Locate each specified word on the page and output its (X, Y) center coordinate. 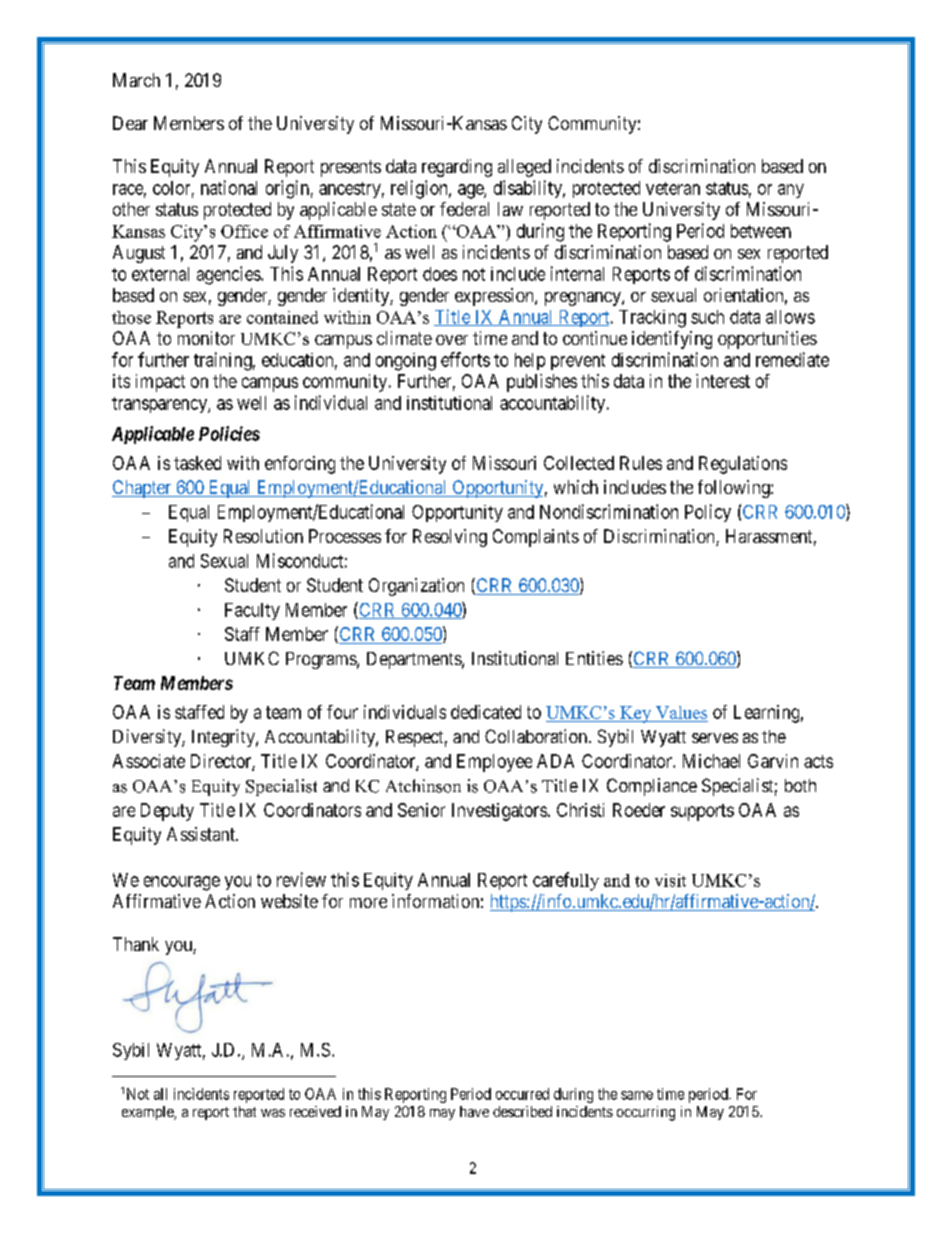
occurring (646, 1113)
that (244, 1111)
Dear (130, 123)
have (474, 1111)
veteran (673, 188)
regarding (457, 168)
